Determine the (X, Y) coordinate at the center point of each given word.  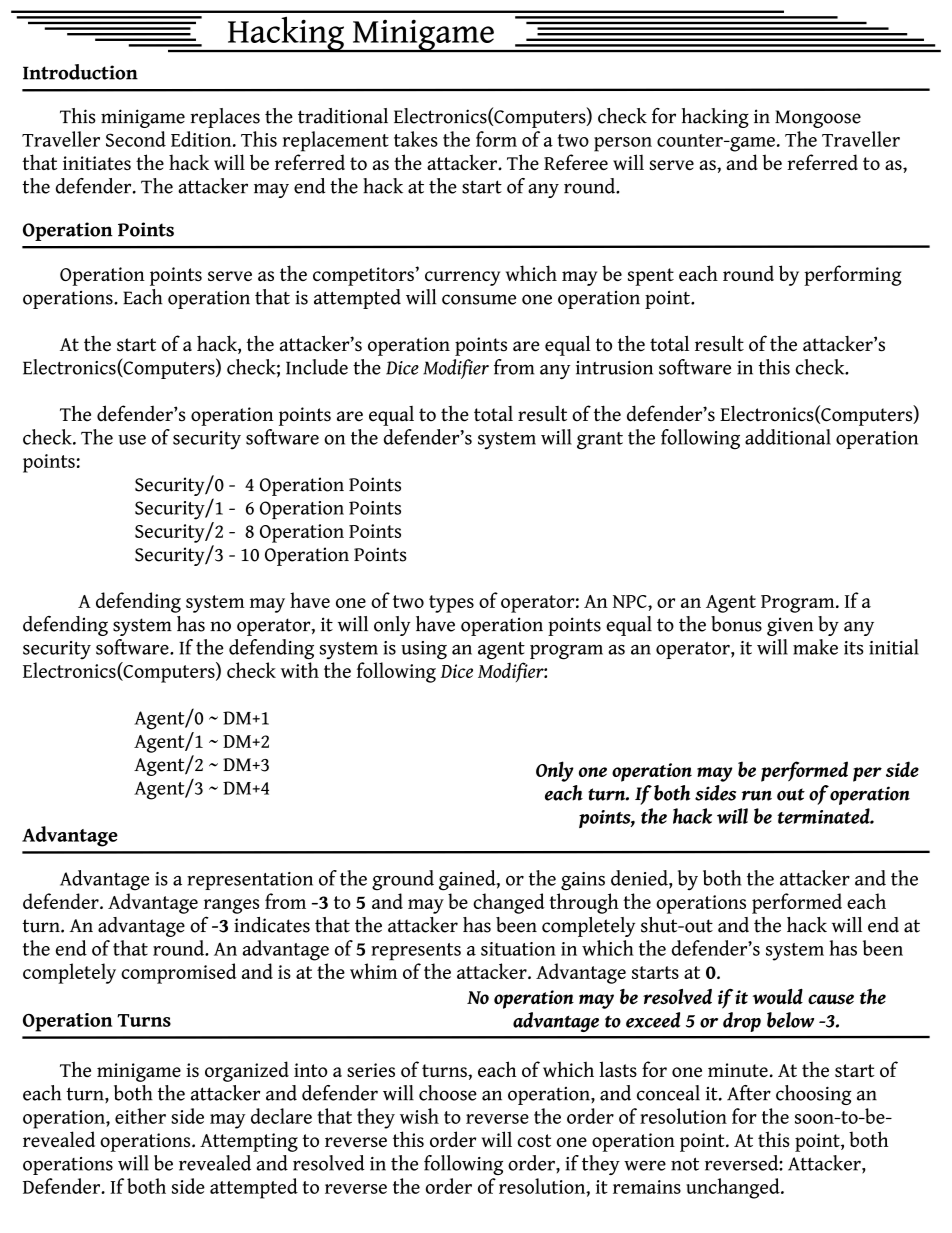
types (451, 604)
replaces (225, 118)
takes (416, 139)
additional (788, 437)
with (300, 670)
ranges (231, 906)
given (790, 626)
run (757, 796)
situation (518, 949)
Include (317, 367)
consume (479, 299)
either (140, 1116)
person (623, 144)
